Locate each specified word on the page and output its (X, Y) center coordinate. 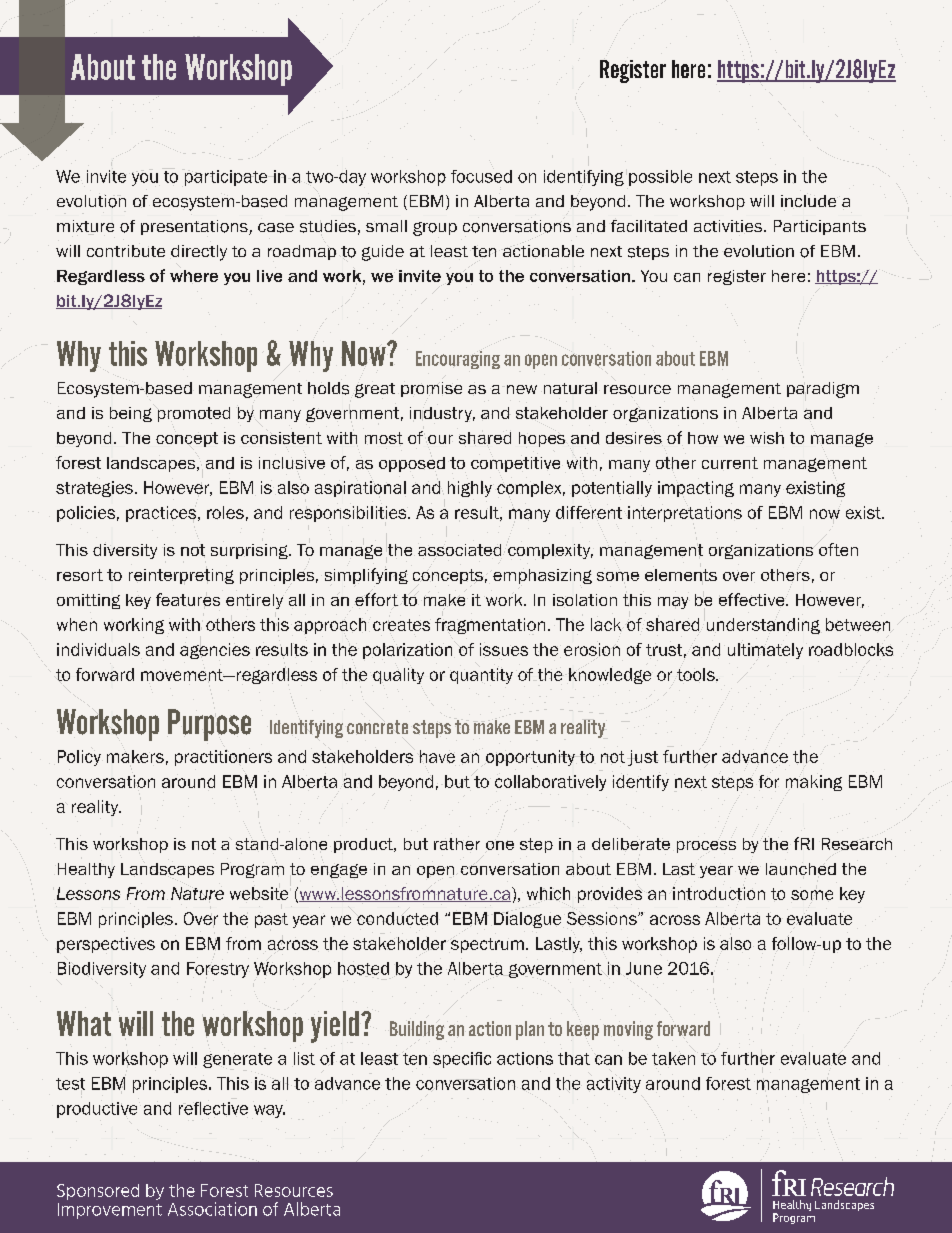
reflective (213, 1108)
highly (470, 489)
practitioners (223, 758)
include (808, 201)
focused (481, 176)
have (437, 756)
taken (673, 1058)
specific (462, 1060)
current (730, 463)
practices (162, 514)
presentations (195, 227)
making (814, 783)
